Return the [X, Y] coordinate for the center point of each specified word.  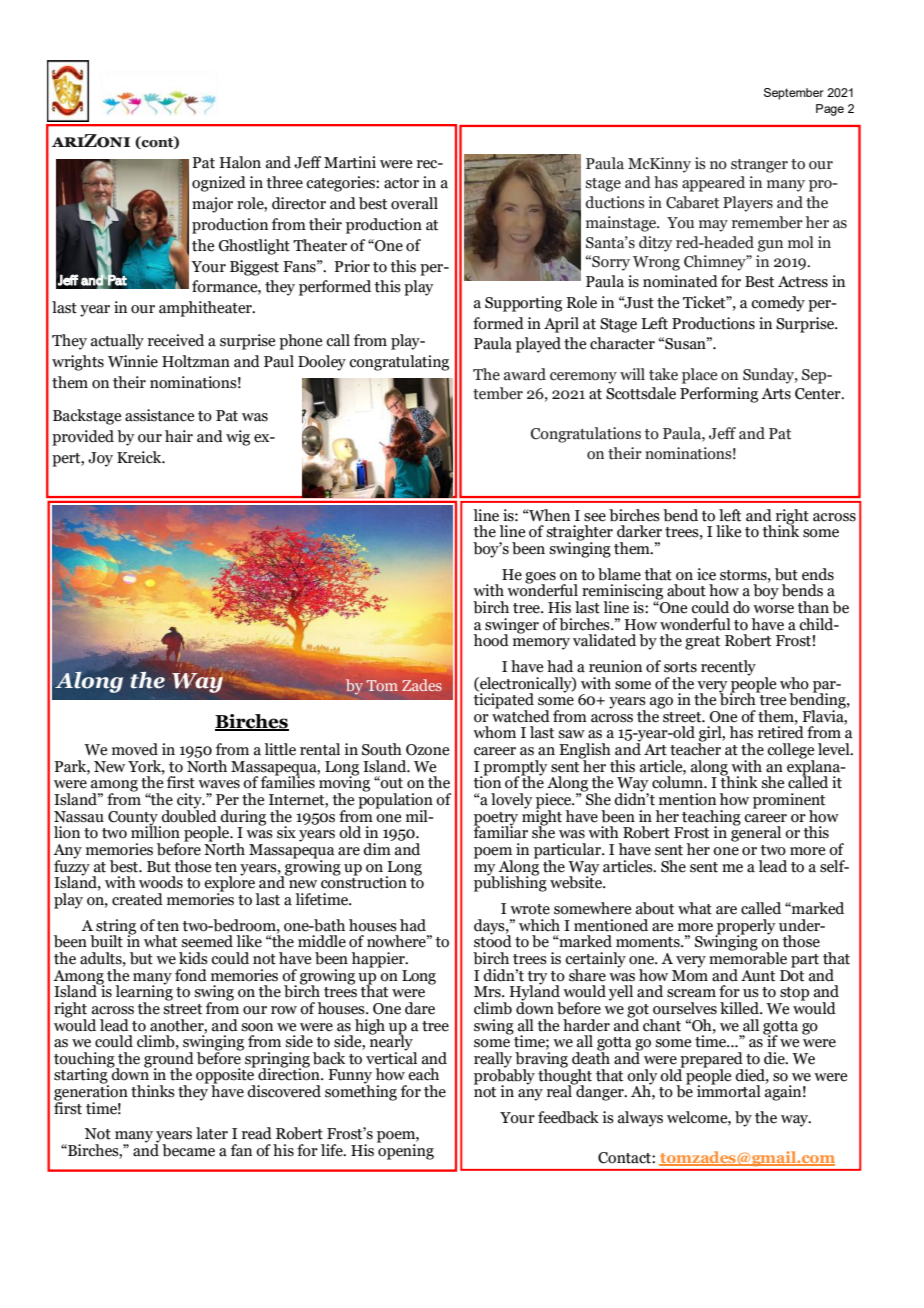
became [188, 1150]
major [212, 205]
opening [405, 1151]
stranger [759, 166]
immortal [729, 1090]
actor [401, 183]
